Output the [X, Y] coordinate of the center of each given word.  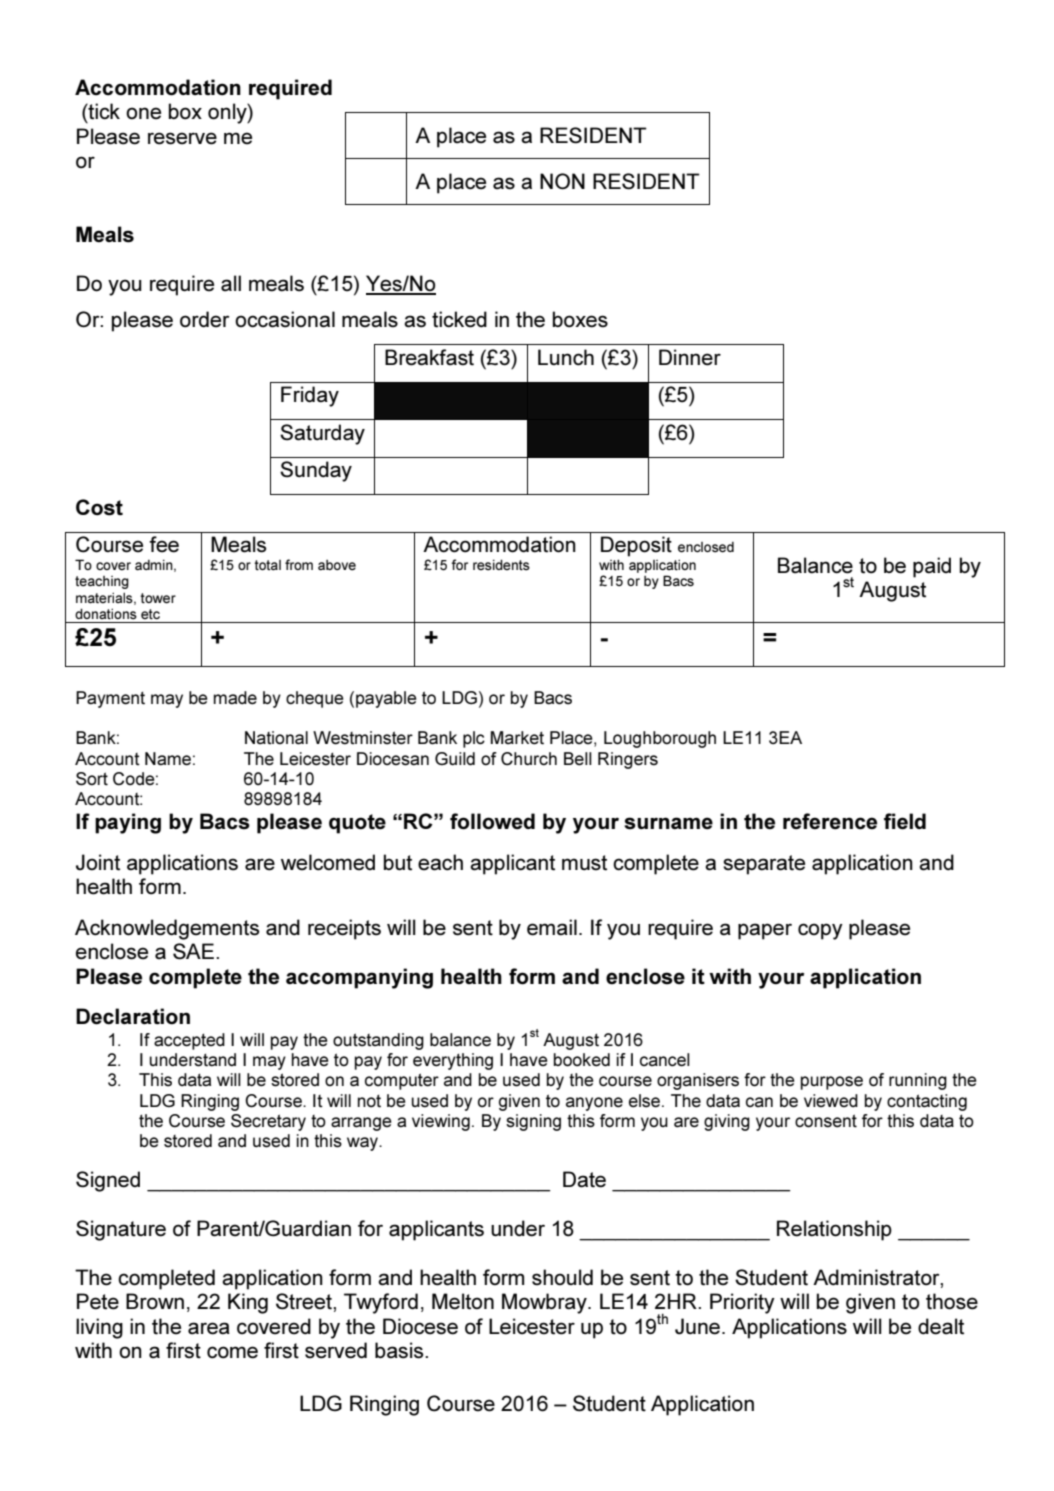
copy [820, 931]
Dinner [690, 357]
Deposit [636, 546]
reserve [182, 138]
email [552, 927]
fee [164, 544]
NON [562, 181]
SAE [195, 951]
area [209, 1328]
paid [932, 567]
